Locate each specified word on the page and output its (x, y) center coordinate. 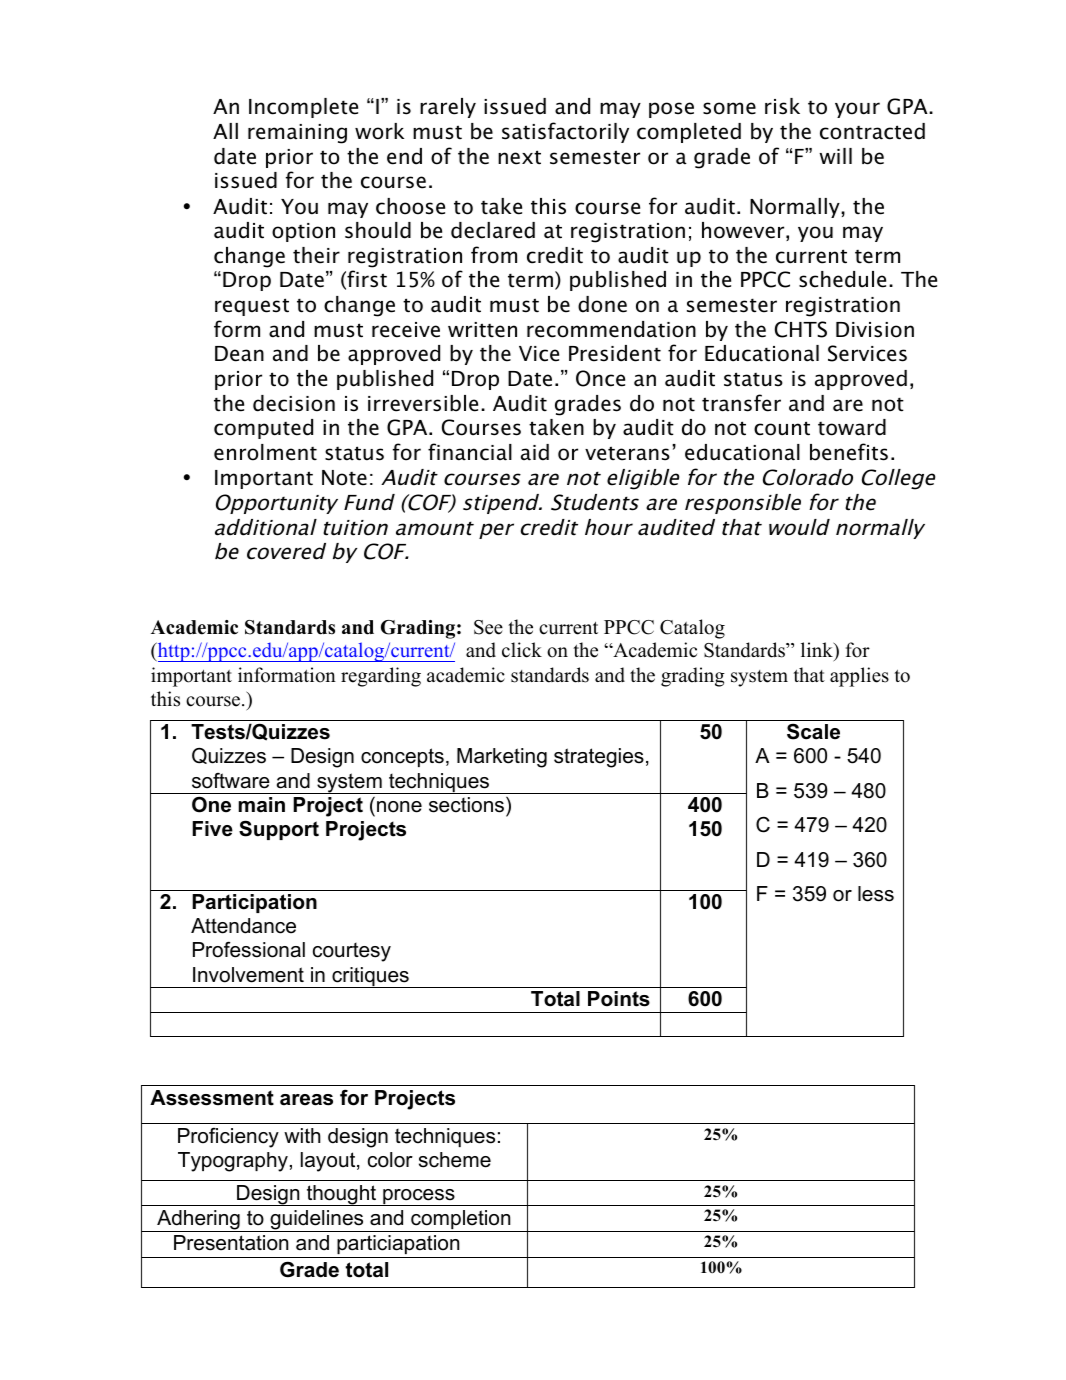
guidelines (317, 1221)
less (876, 894)
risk (782, 106)
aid (535, 452)
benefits (849, 452)
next (519, 157)
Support (279, 830)
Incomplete (303, 108)
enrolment (265, 452)
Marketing (502, 758)
